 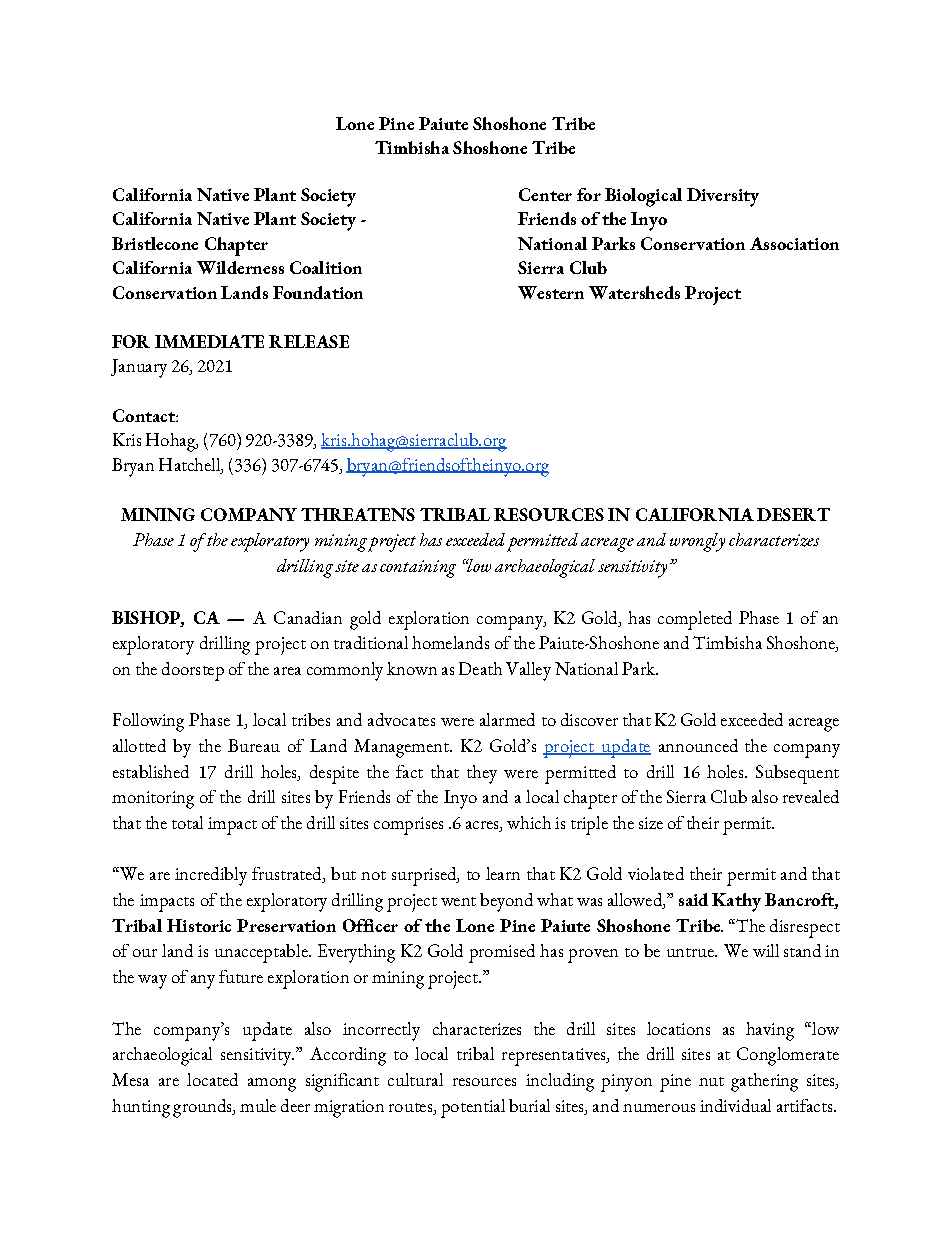 I want to click on Subsequent, so click(x=797, y=774).
